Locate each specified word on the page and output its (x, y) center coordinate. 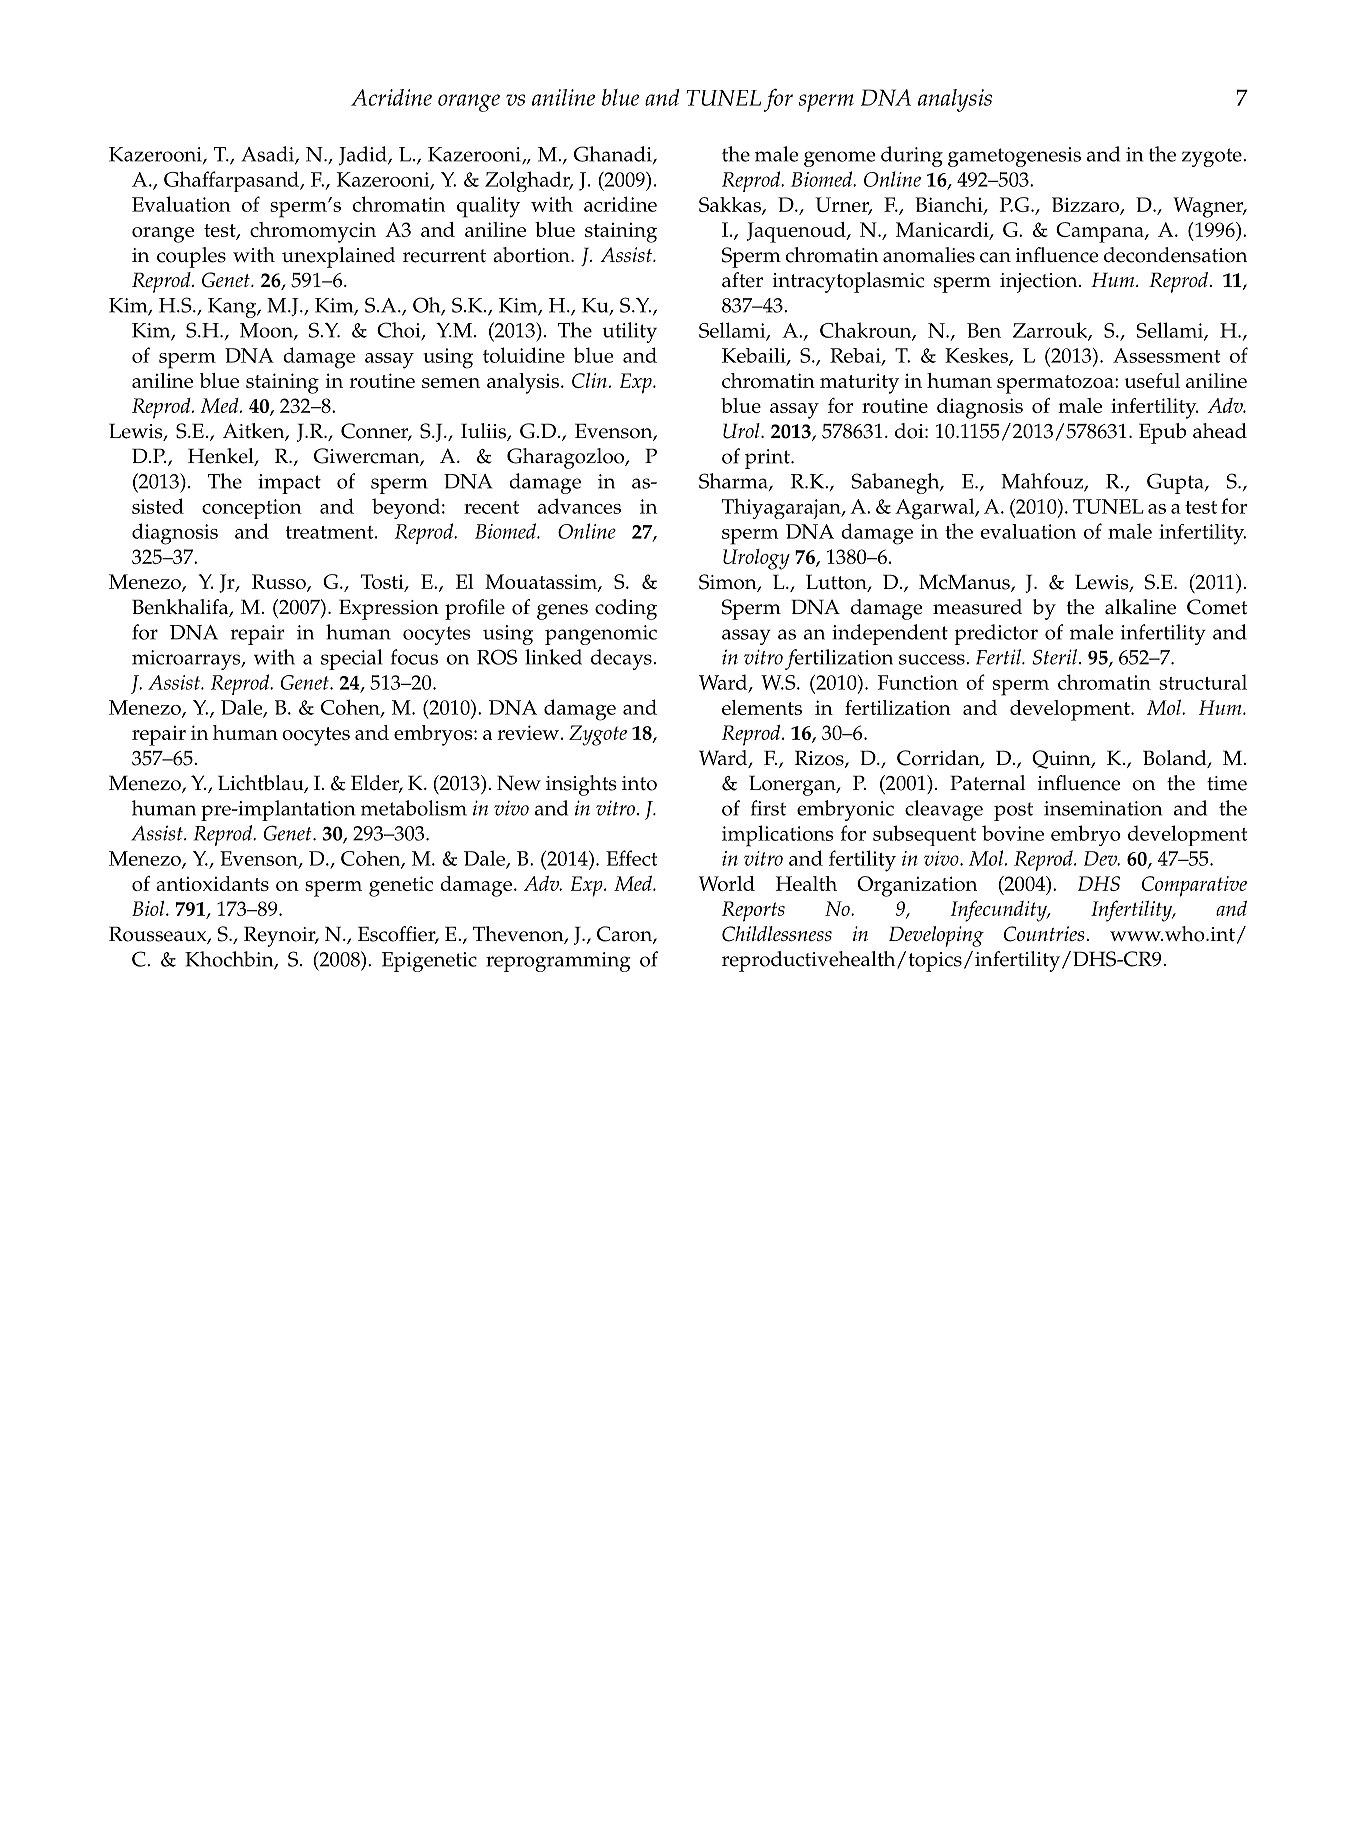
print (768, 459)
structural (1203, 682)
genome (840, 159)
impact (289, 484)
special (351, 659)
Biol (149, 908)
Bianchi (950, 205)
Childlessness (777, 934)
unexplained (338, 257)
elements (762, 707)
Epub (1162, 433)
